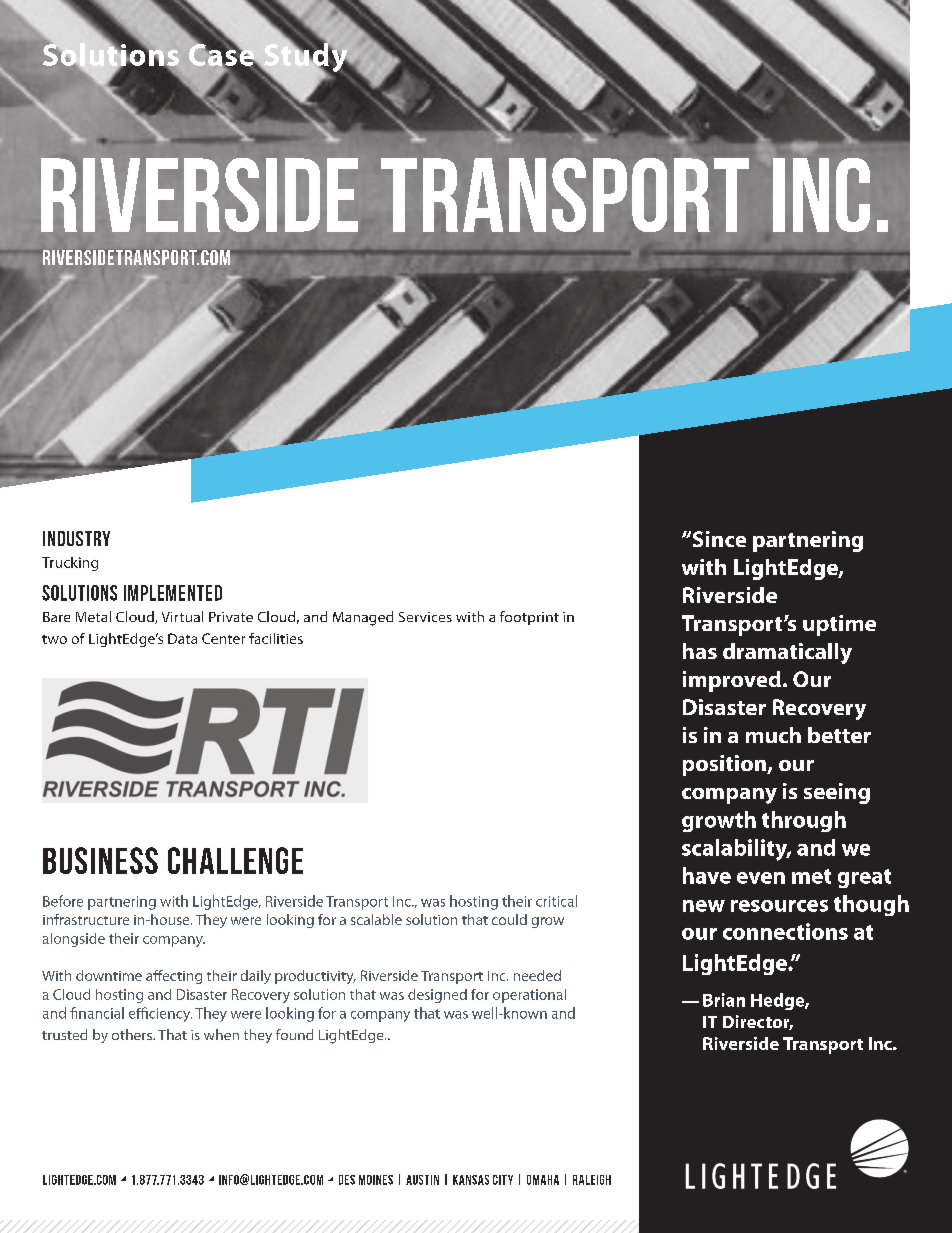 This screenshot has width=952, height=1233. I want to click on position, so click(725, 765).
